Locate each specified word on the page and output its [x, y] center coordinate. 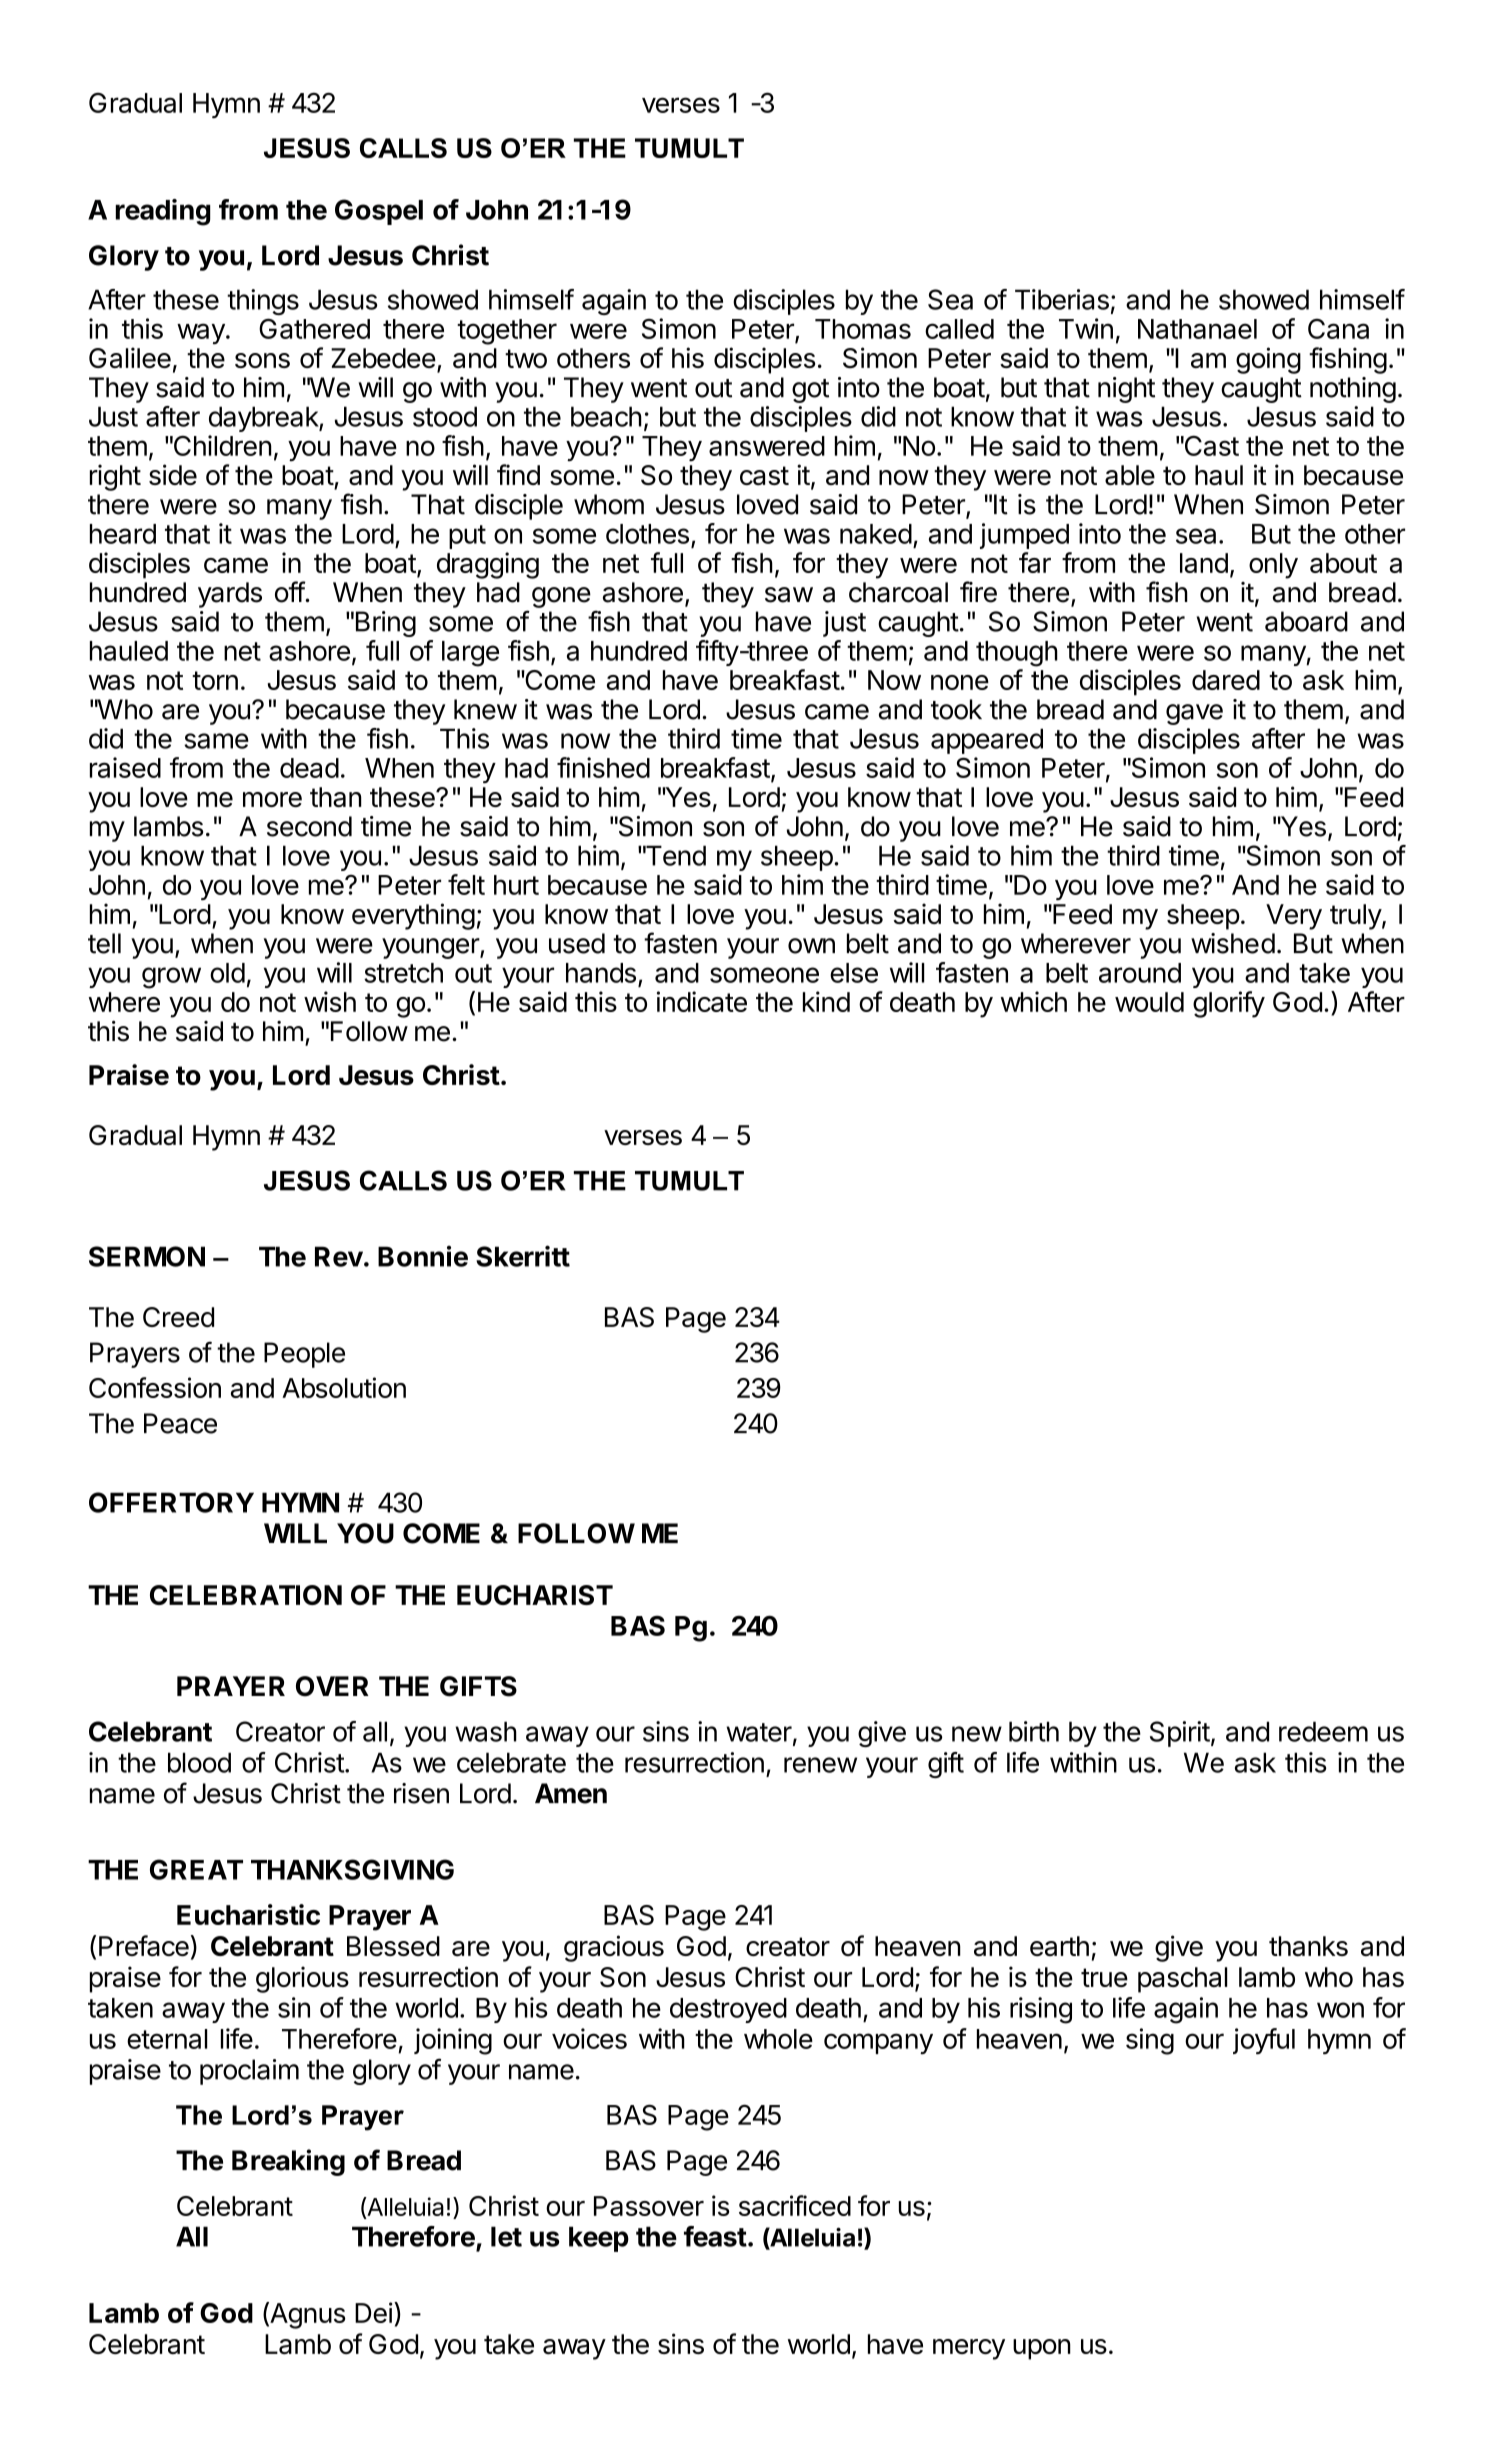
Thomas [863, 329]
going [1268, 360]
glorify [1229, 1004]
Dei [374, 2312]
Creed [178, 1317]
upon [1042, 2349]
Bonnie [423, 1256]
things [263, 302]
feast [715, 2236]
